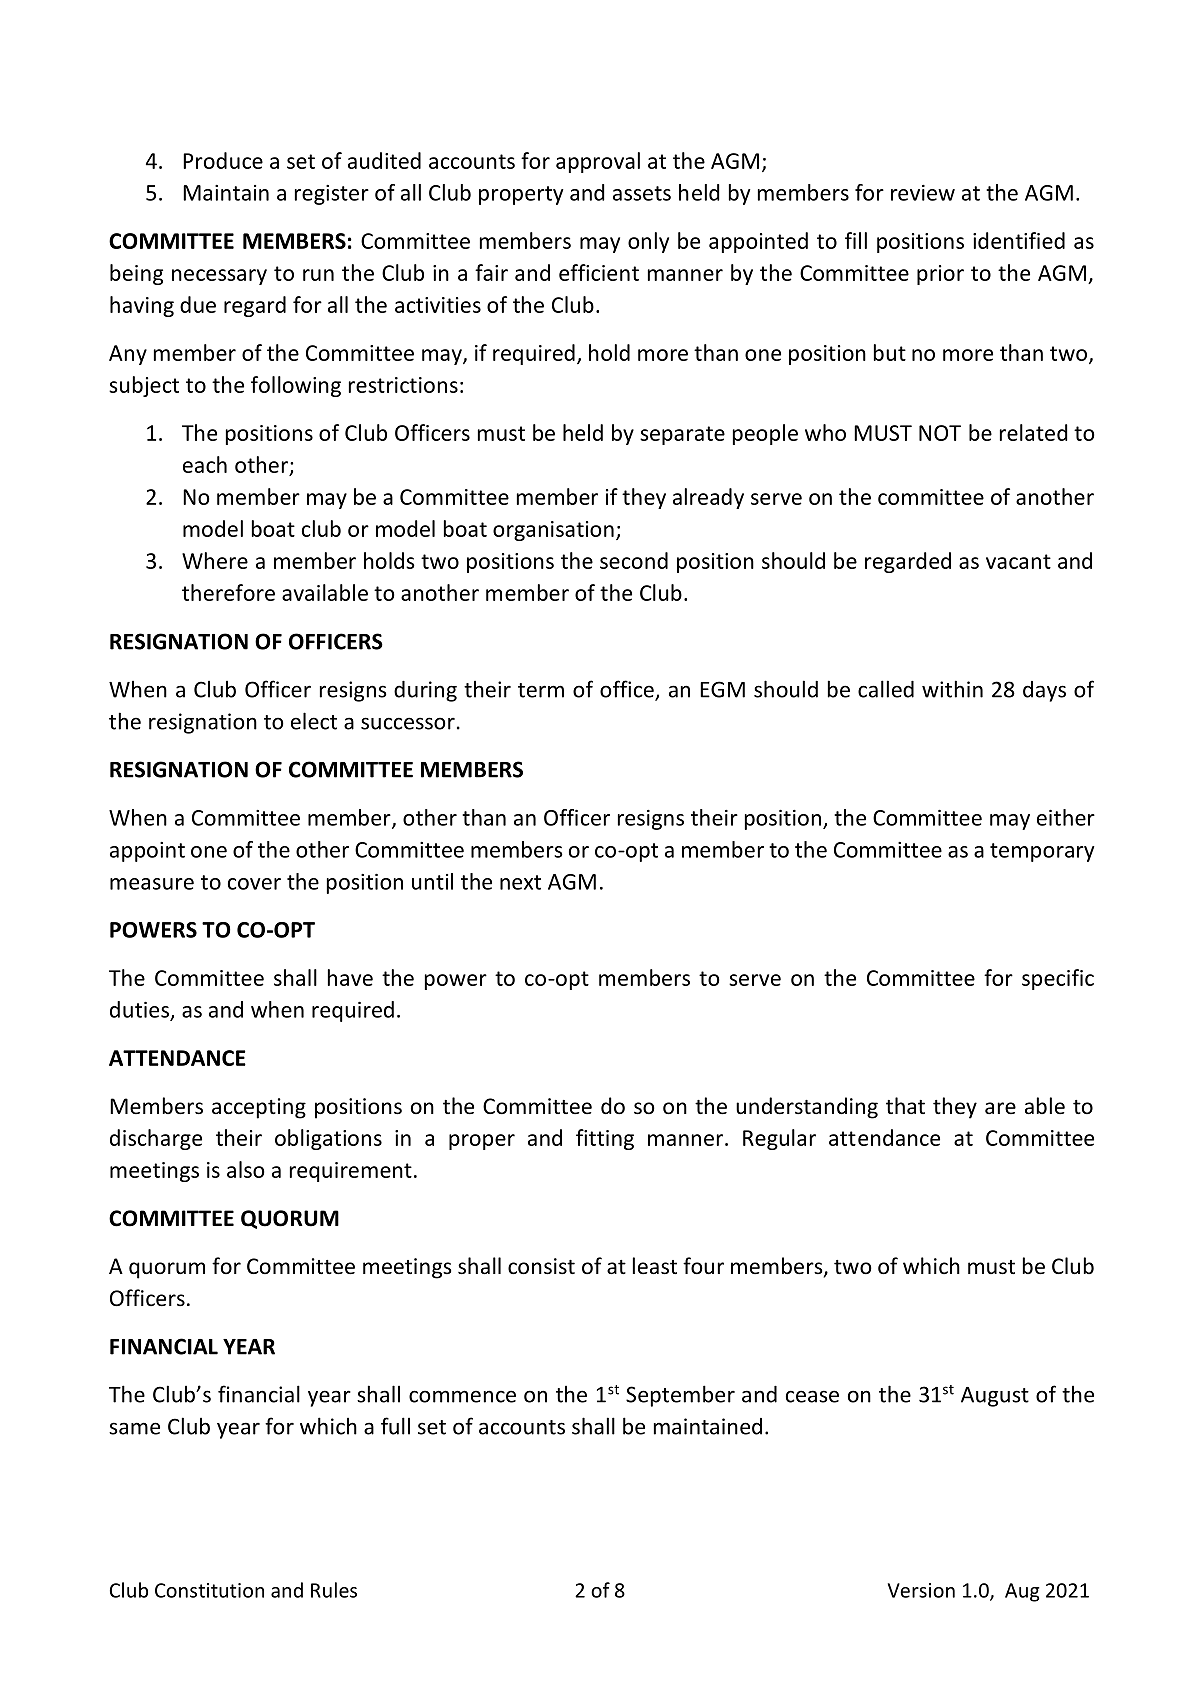 Image resolution: width=1204 pixels, height=1702 pixels. What do you see at coordinates (541, 690) in the screenshot?
I see `term` at bounding box center [541, 690].
